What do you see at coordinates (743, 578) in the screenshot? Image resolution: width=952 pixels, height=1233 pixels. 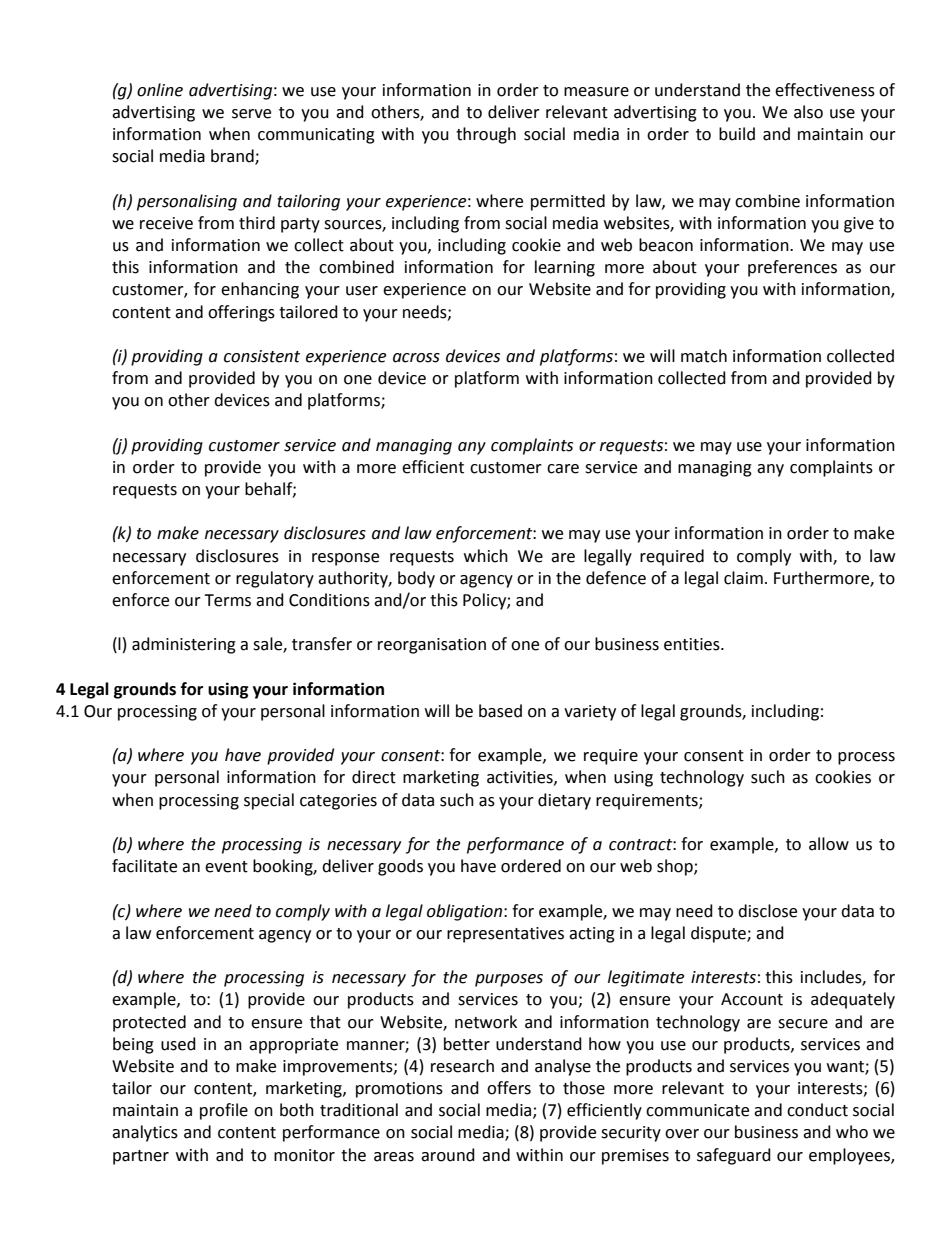 I see `claim` at bounding box center [743, 578].
